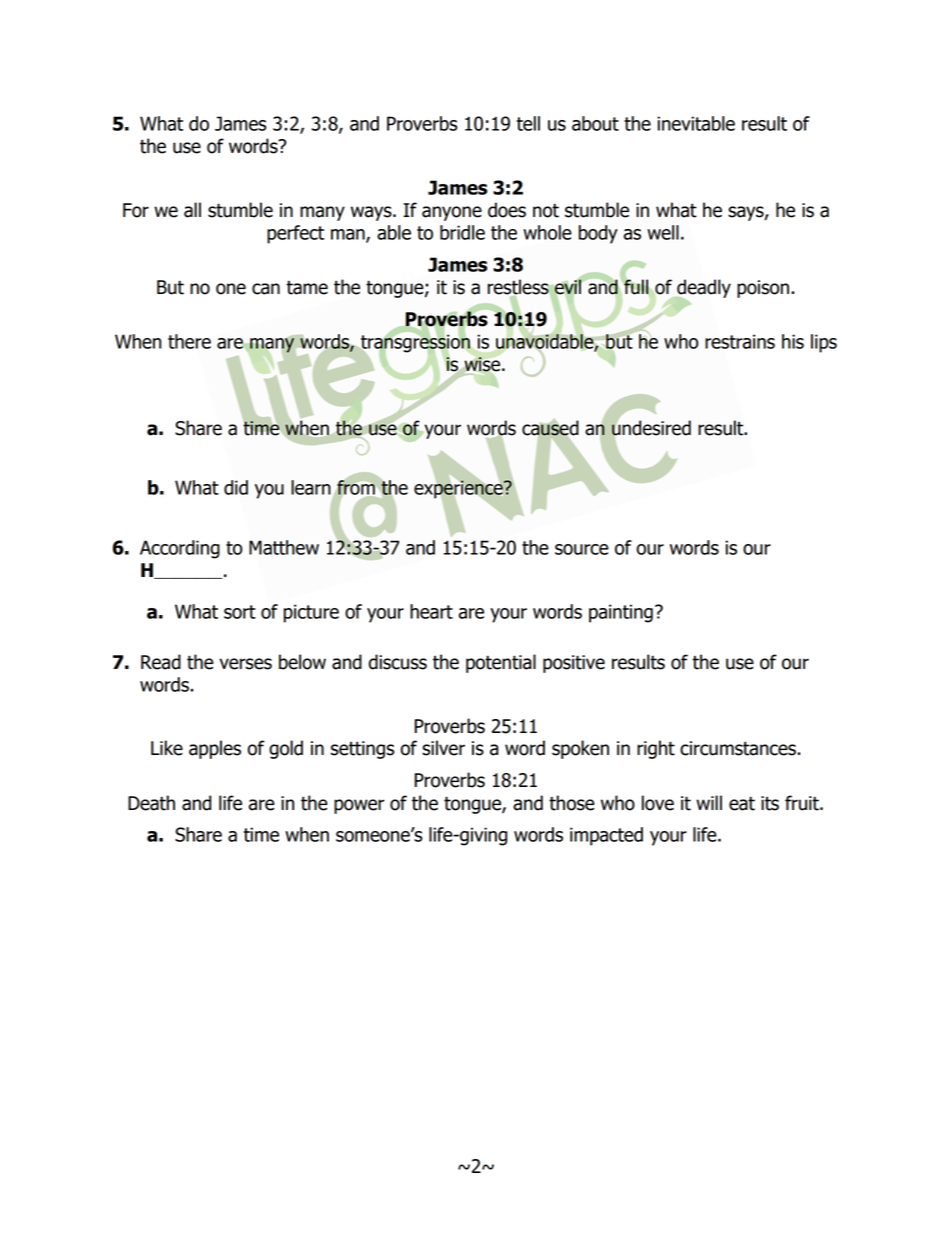  I want to click on painting, so click(621, 613).
